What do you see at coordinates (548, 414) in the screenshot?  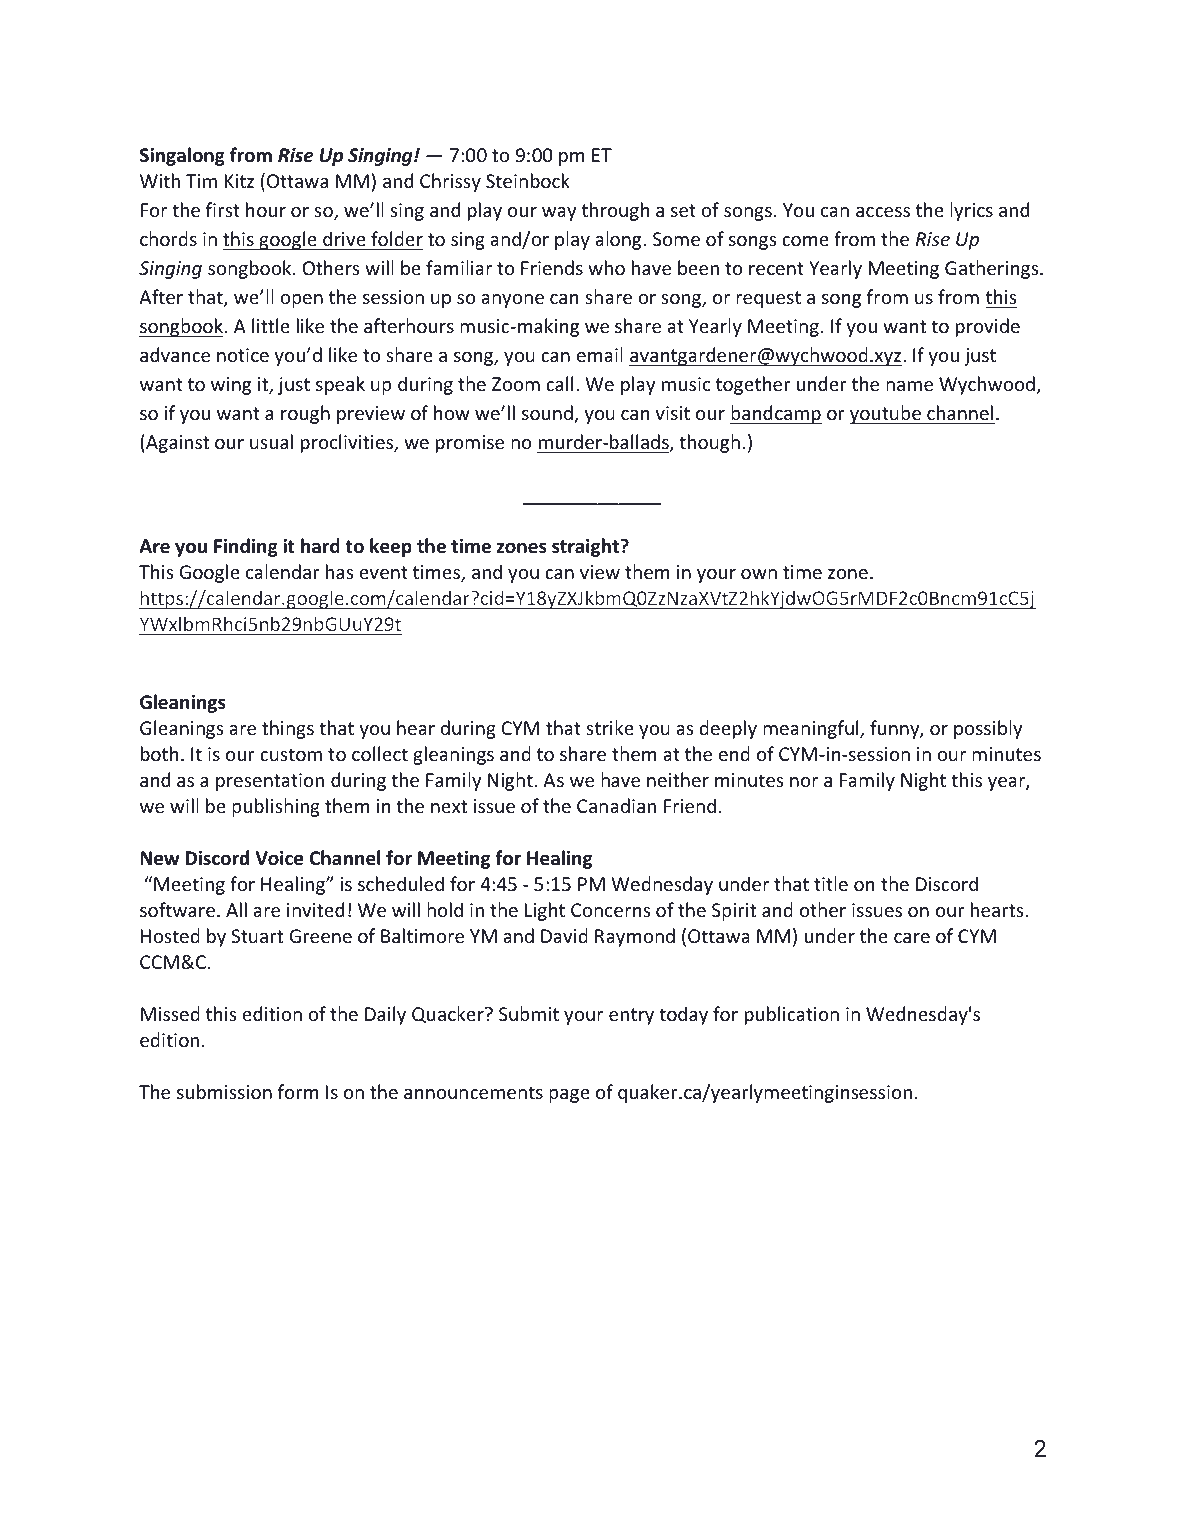 I see `sound` at bounding box center [548, 414].
